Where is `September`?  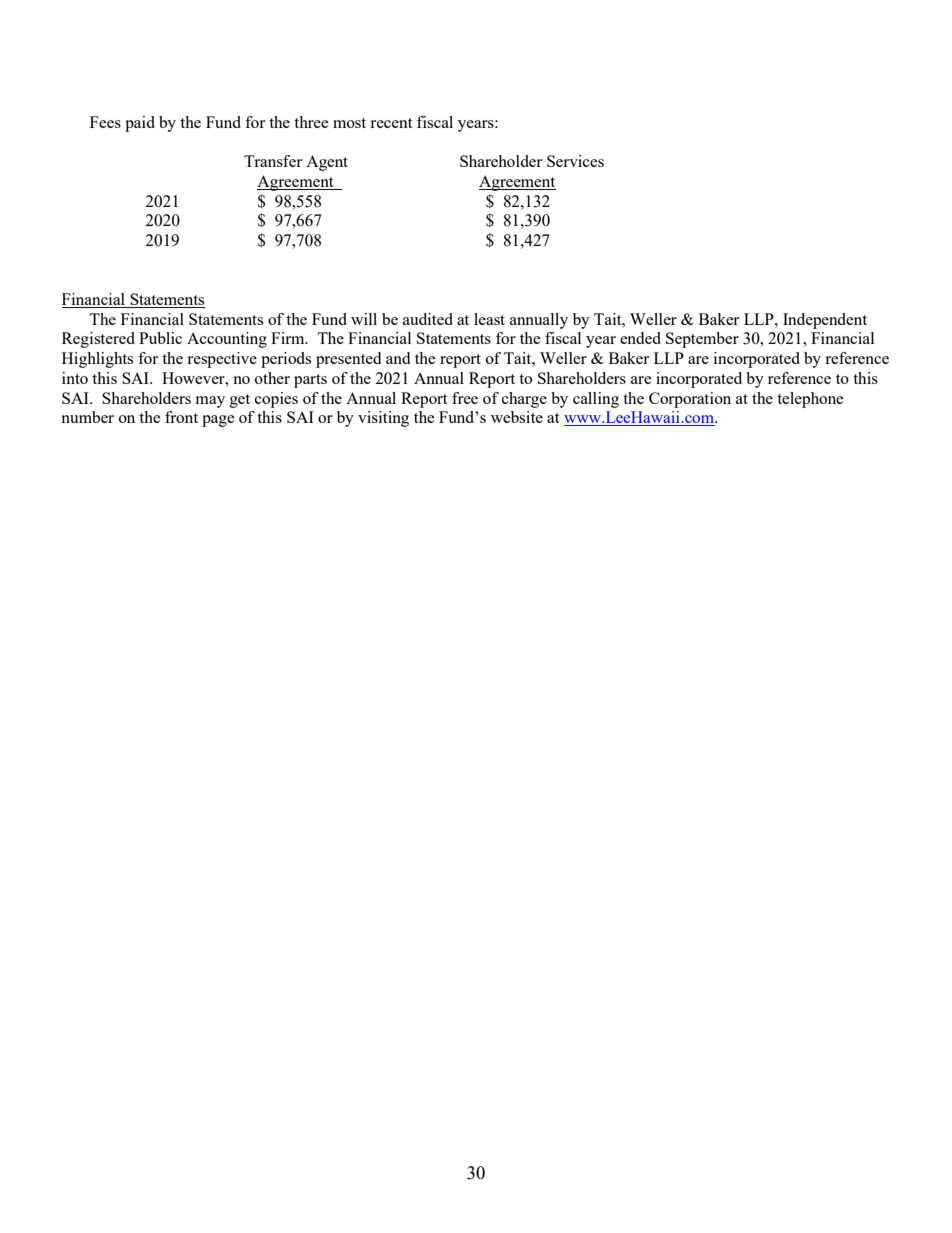 September is located at coordinates (702, 340).
